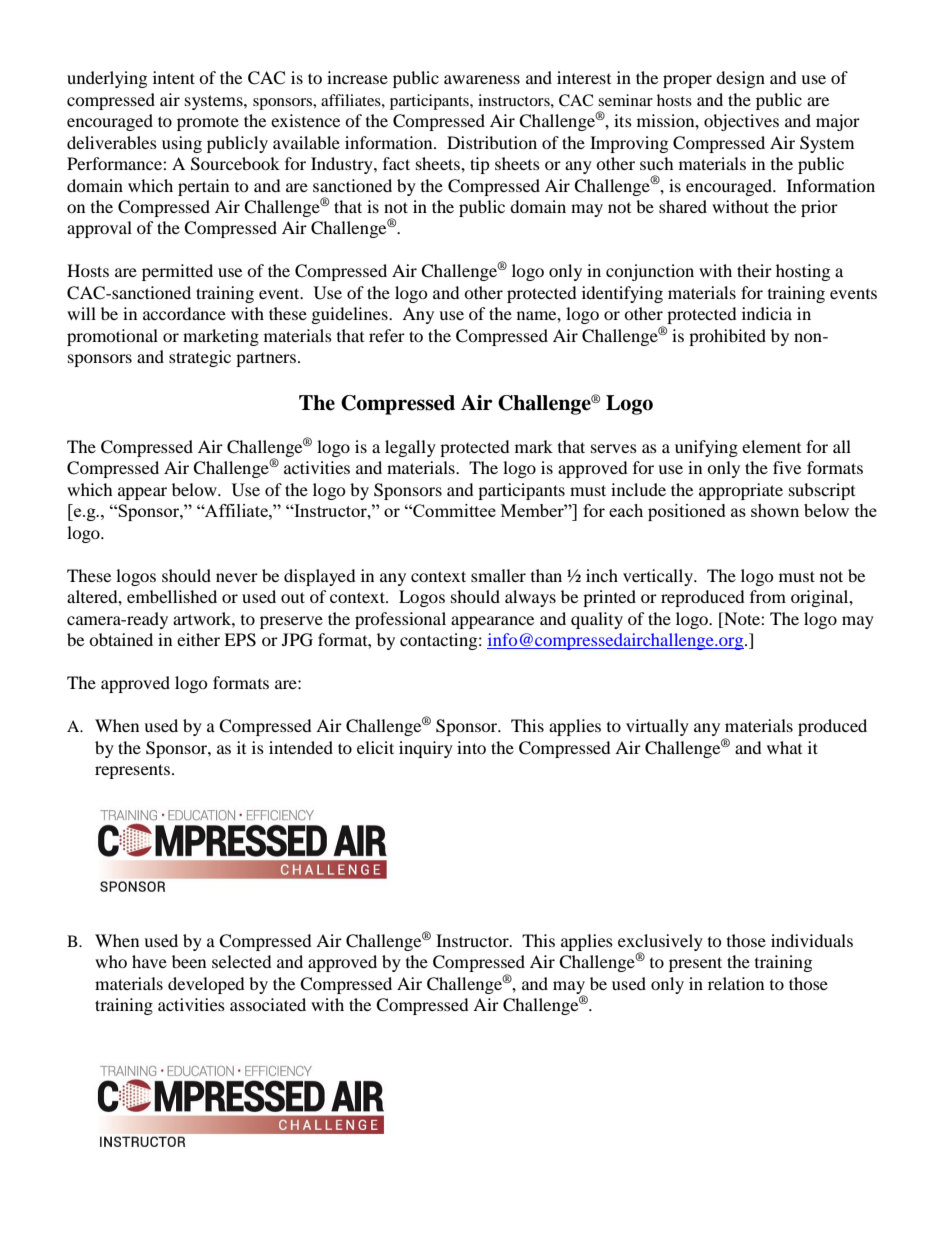 This screenshot has width=952, height=1233. Describe the element at coordinates (268, 1004) in the screenshot. I see `associated` at that location.
